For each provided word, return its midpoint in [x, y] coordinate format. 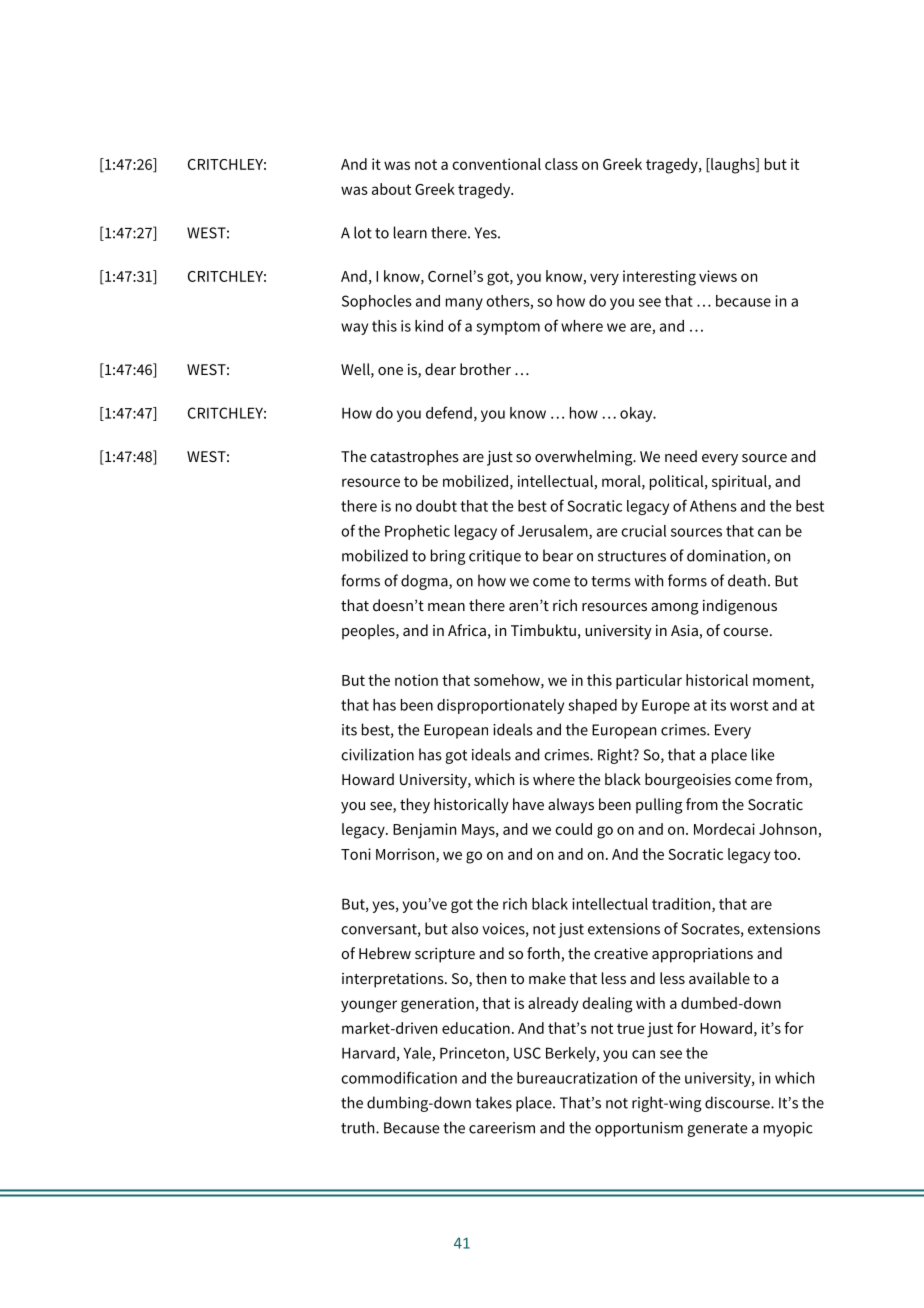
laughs [733, 166]
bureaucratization [577, 1078]
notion [416, 680]
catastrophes [414, 458]
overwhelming [585, 458]
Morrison [406, 855]
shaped [592, 706]
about [391, 189]
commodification [399, 1077]
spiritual [740, 482]
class [561, 164]
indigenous [740, 607]
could [573, 829]
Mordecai [724, 829]
